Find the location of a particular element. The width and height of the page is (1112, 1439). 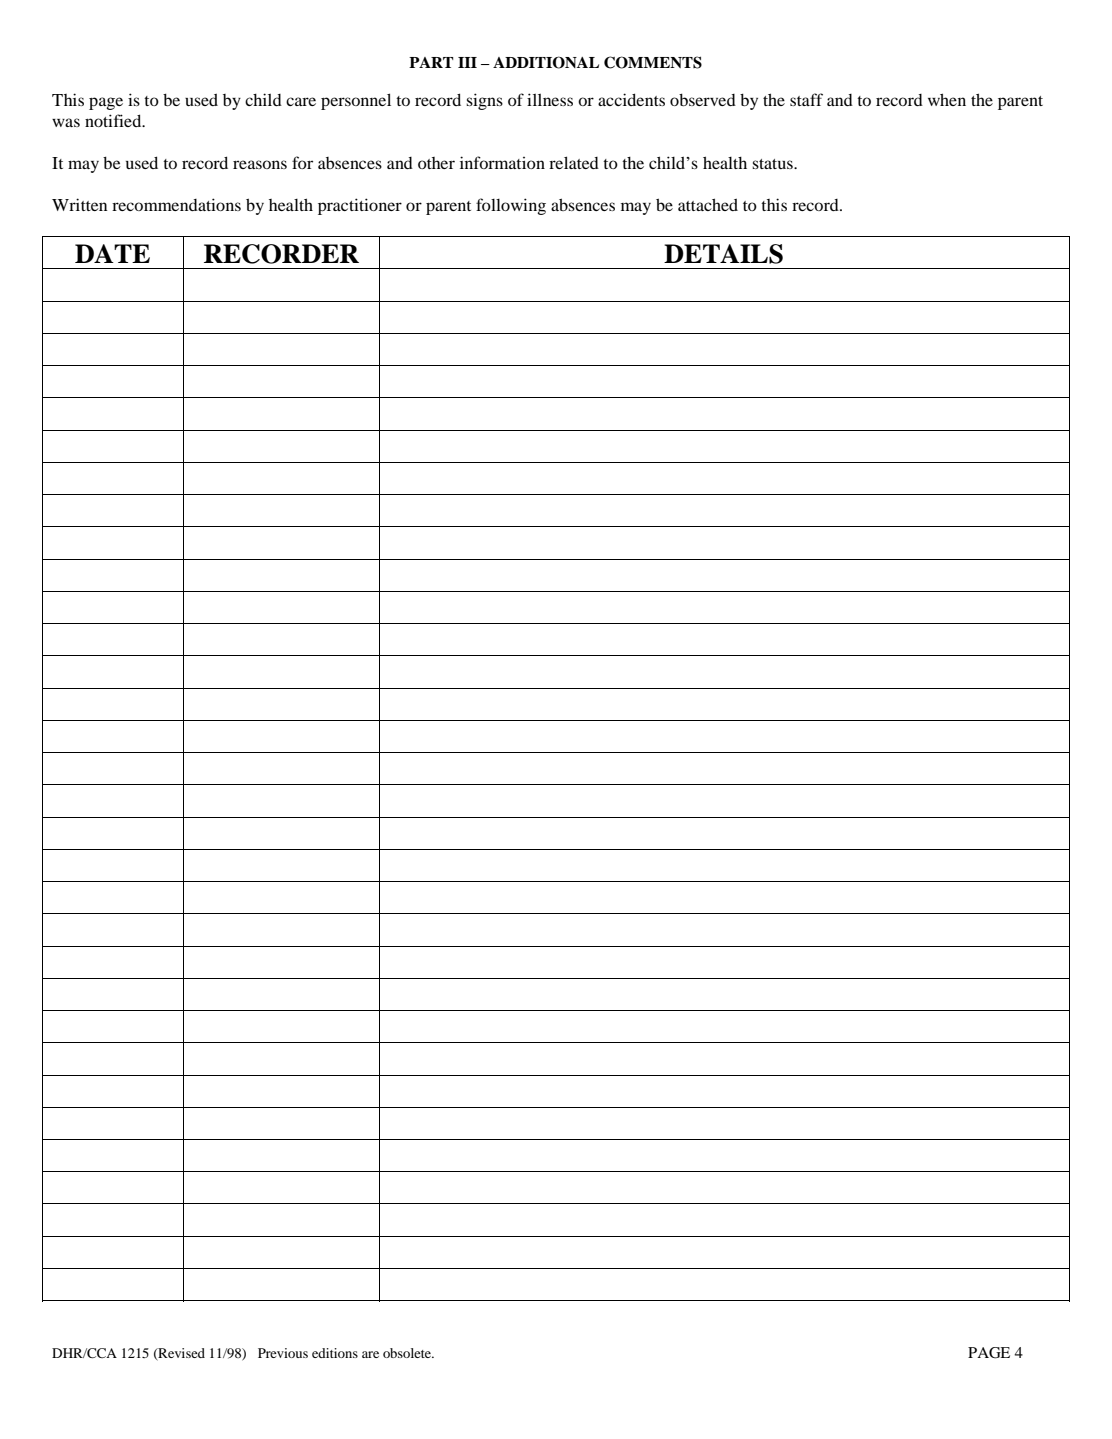

notified is located at coordinates (114, 120).
